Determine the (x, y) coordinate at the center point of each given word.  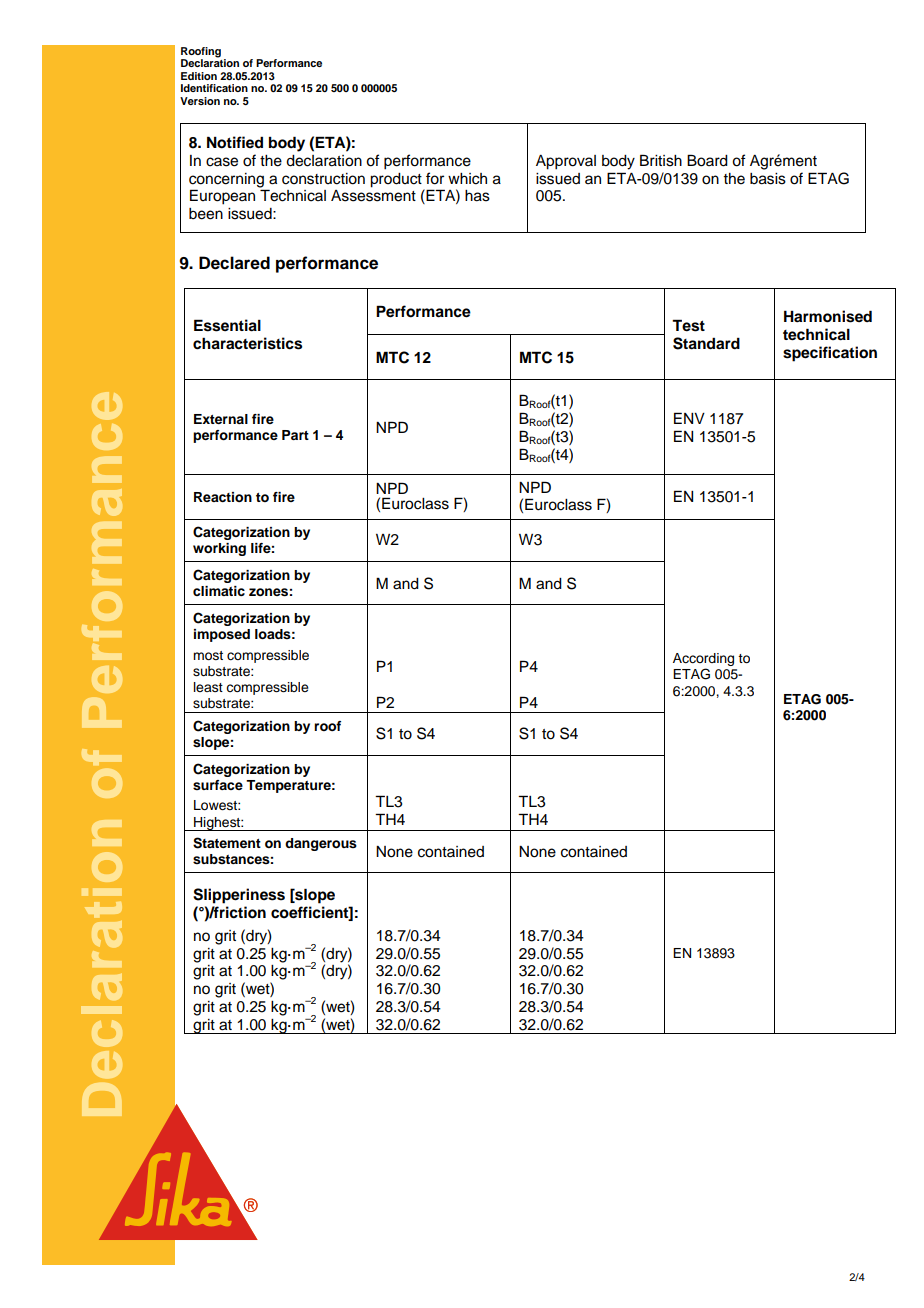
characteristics (247, 343)
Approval (566, 162)
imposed (222, 635)
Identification (214, 88)
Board (707, 160)
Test (688, 325)
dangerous (321, 844)
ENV (689, 418)
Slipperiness (239, 896)
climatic (219, 591)
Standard (706, 343)
